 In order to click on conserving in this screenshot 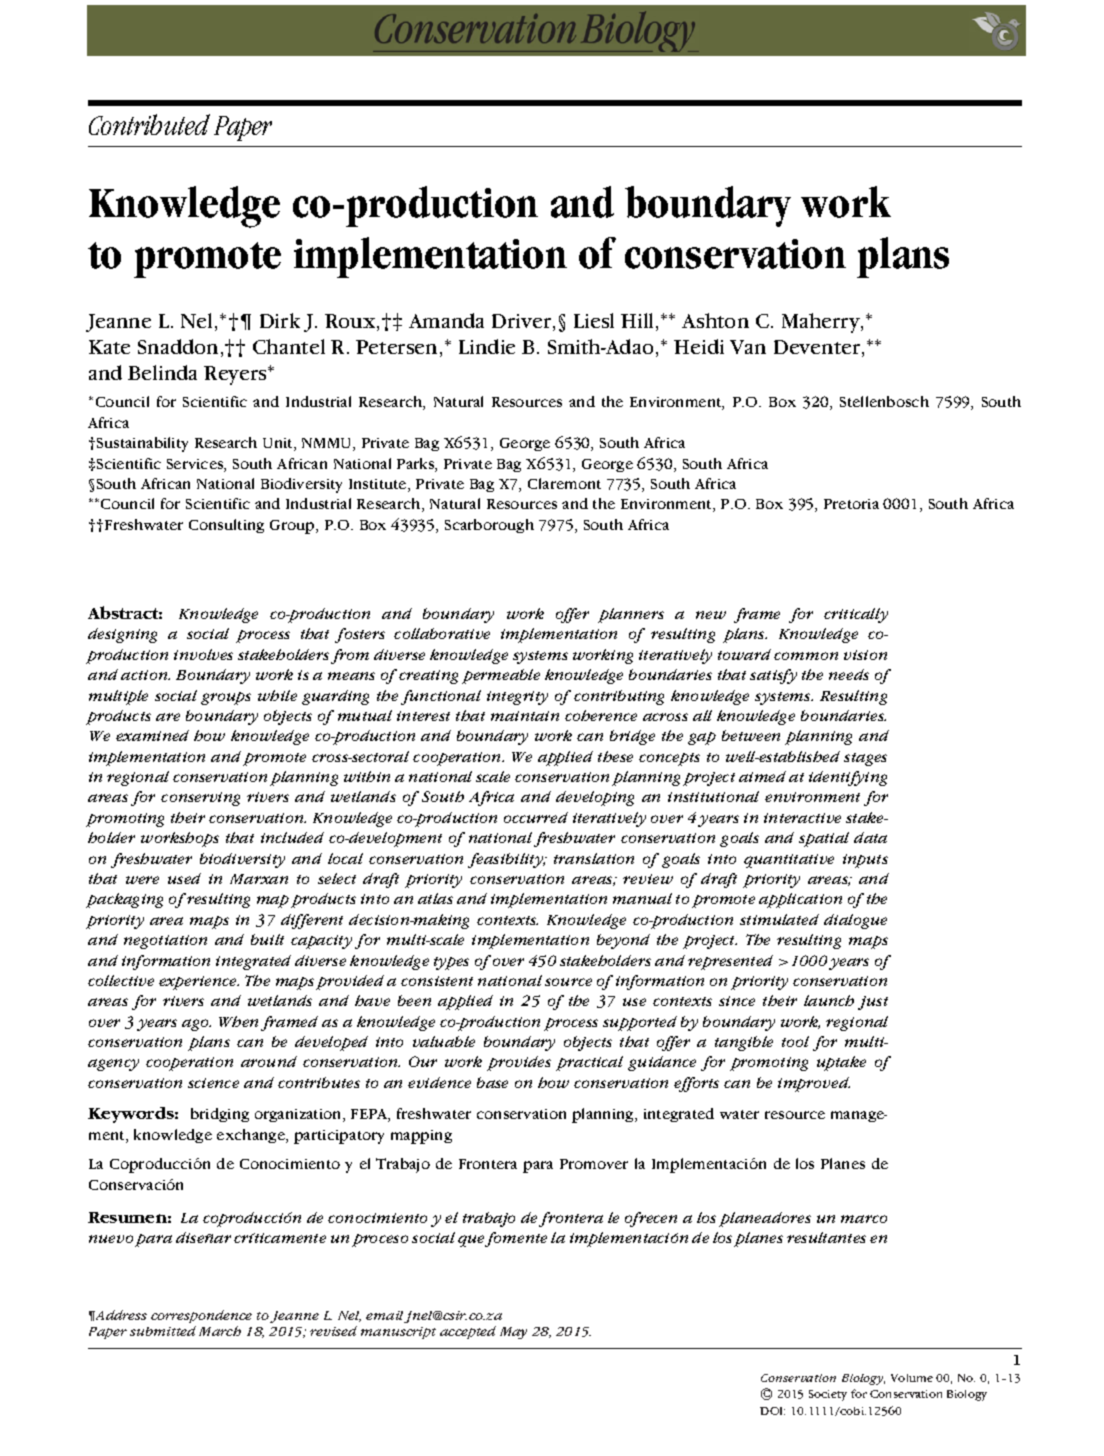, I will do `click(200, 799)`.
